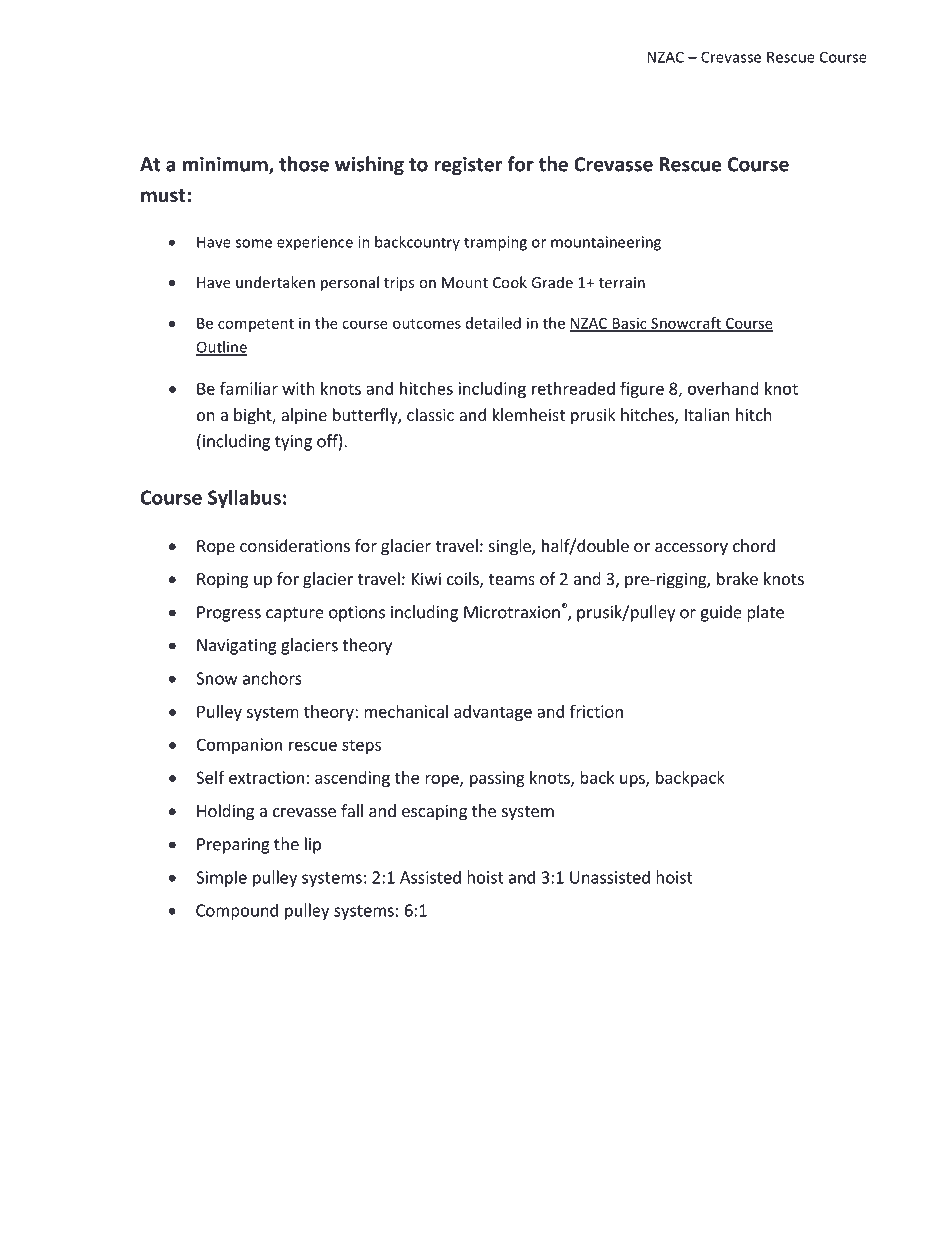  I want to click on register, so click(468, 166).
